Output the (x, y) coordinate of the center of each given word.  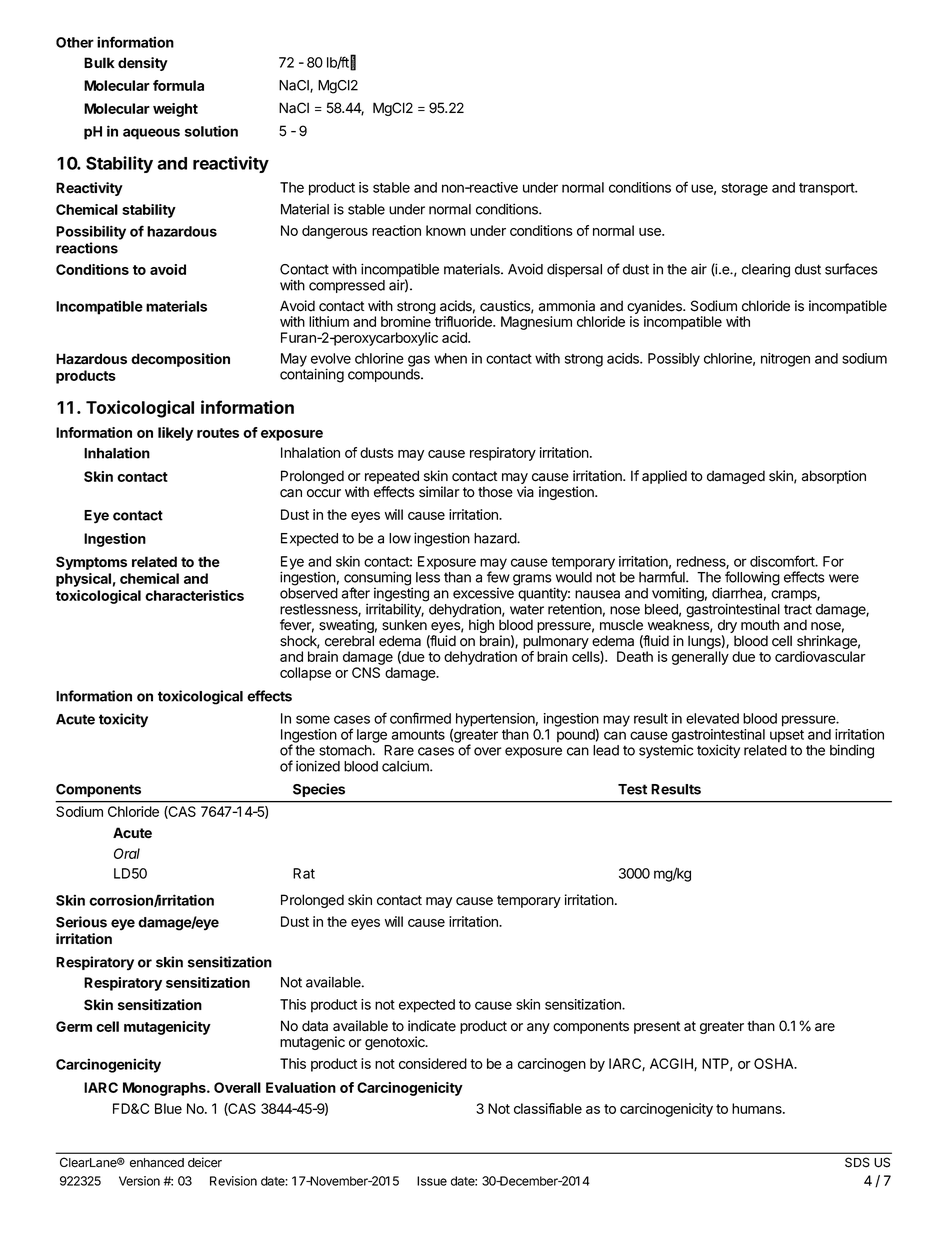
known (446, 230)
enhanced (157, 1163)
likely (175, 434)
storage (745, 189)
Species (319, 790)
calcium (406, 766)
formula (178, 85)
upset (787, 736)
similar (439, 492)
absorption (834, 477)
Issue (432, 1181)
